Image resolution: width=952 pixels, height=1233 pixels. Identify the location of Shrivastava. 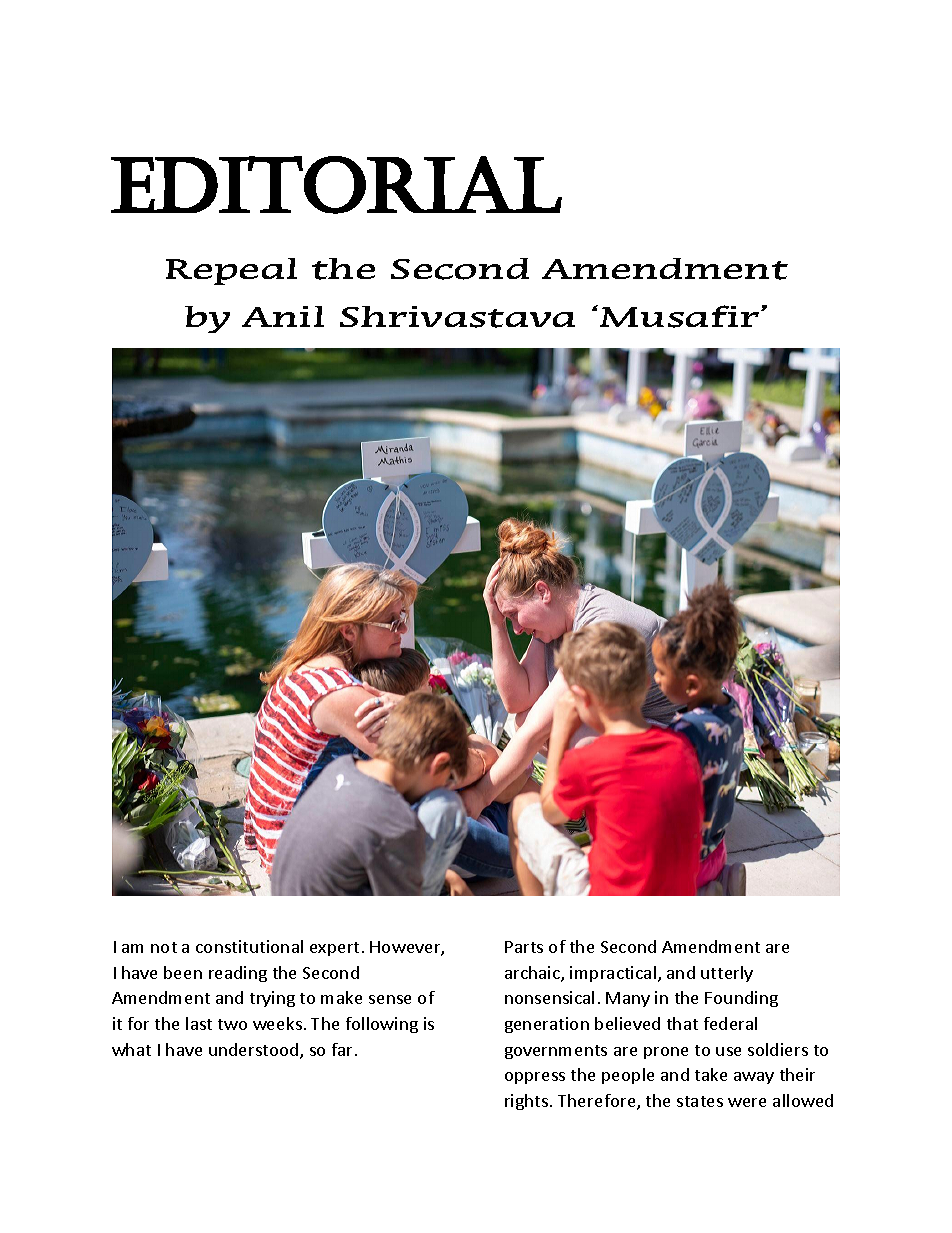
(457, 317).
